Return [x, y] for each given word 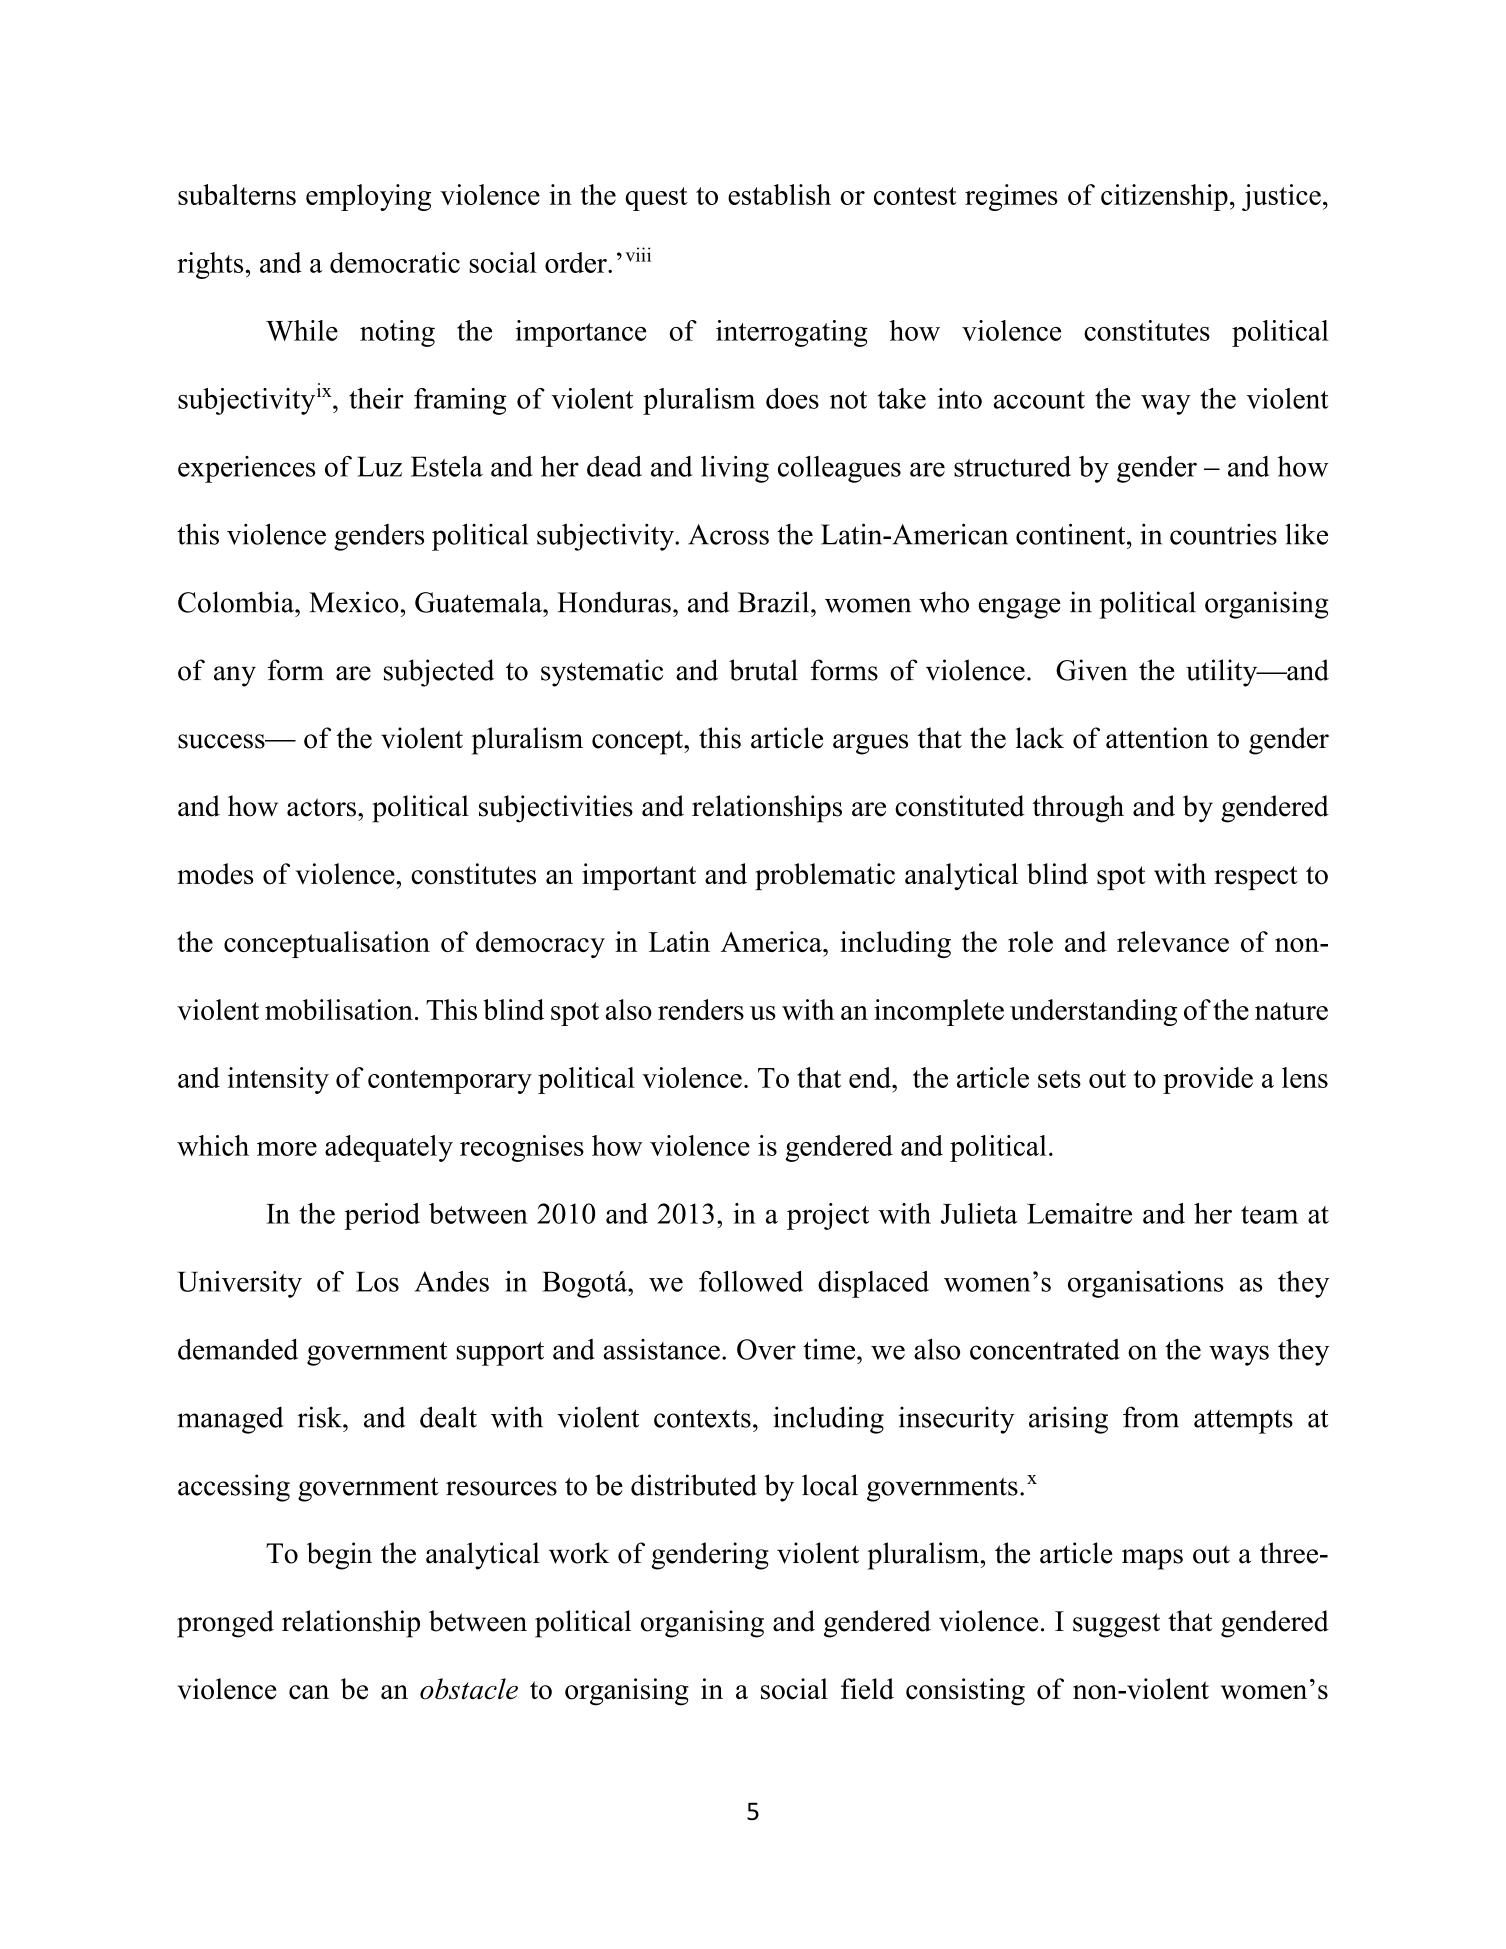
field [867, 1689]
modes [215, 874]
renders [701, 1009]
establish [779, 194]
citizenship [1164, 197]
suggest [1116, 1625]
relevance [1173, 941]
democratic [395, 262]
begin [339, 1556]
